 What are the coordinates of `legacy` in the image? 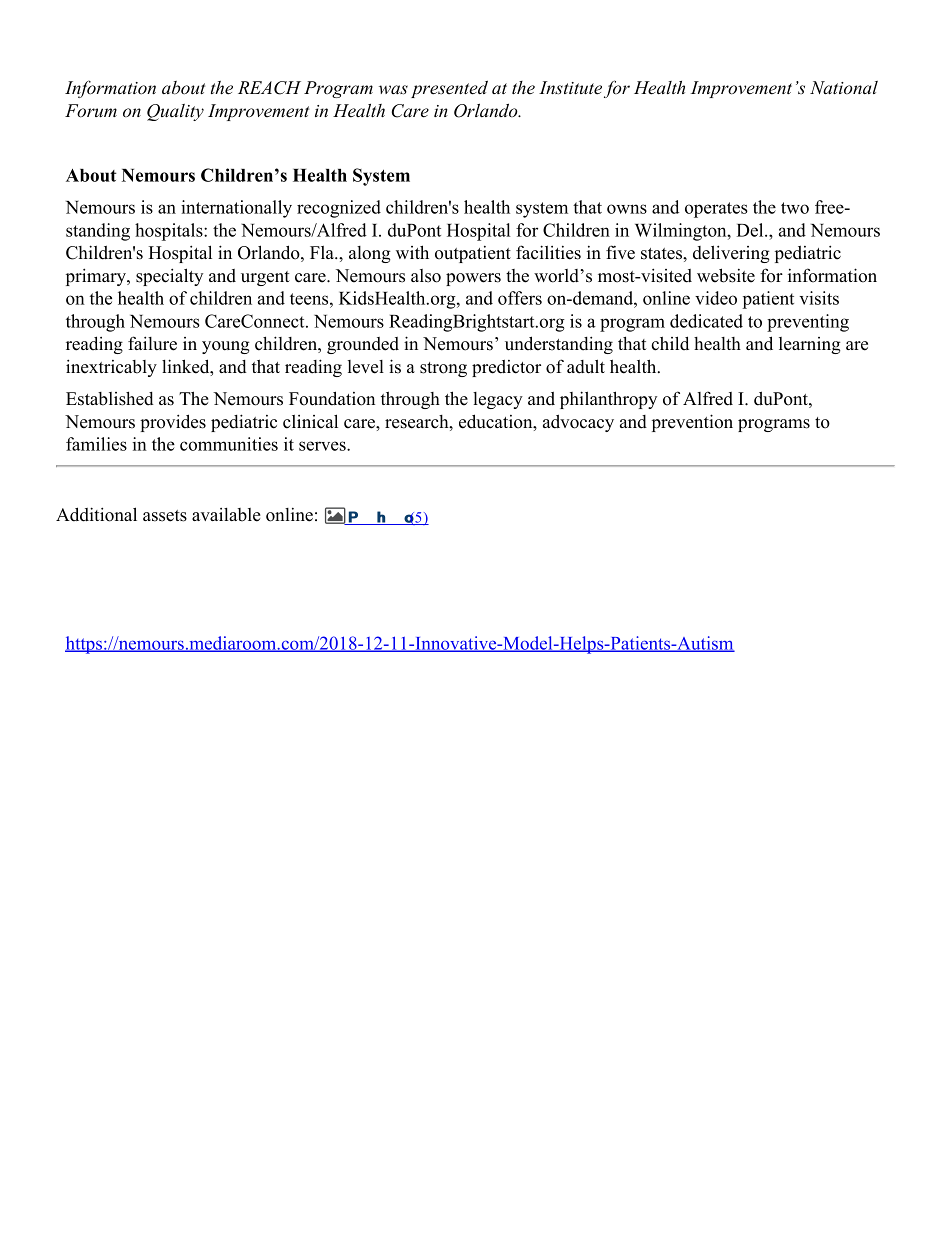 It's located at (498, 400).
